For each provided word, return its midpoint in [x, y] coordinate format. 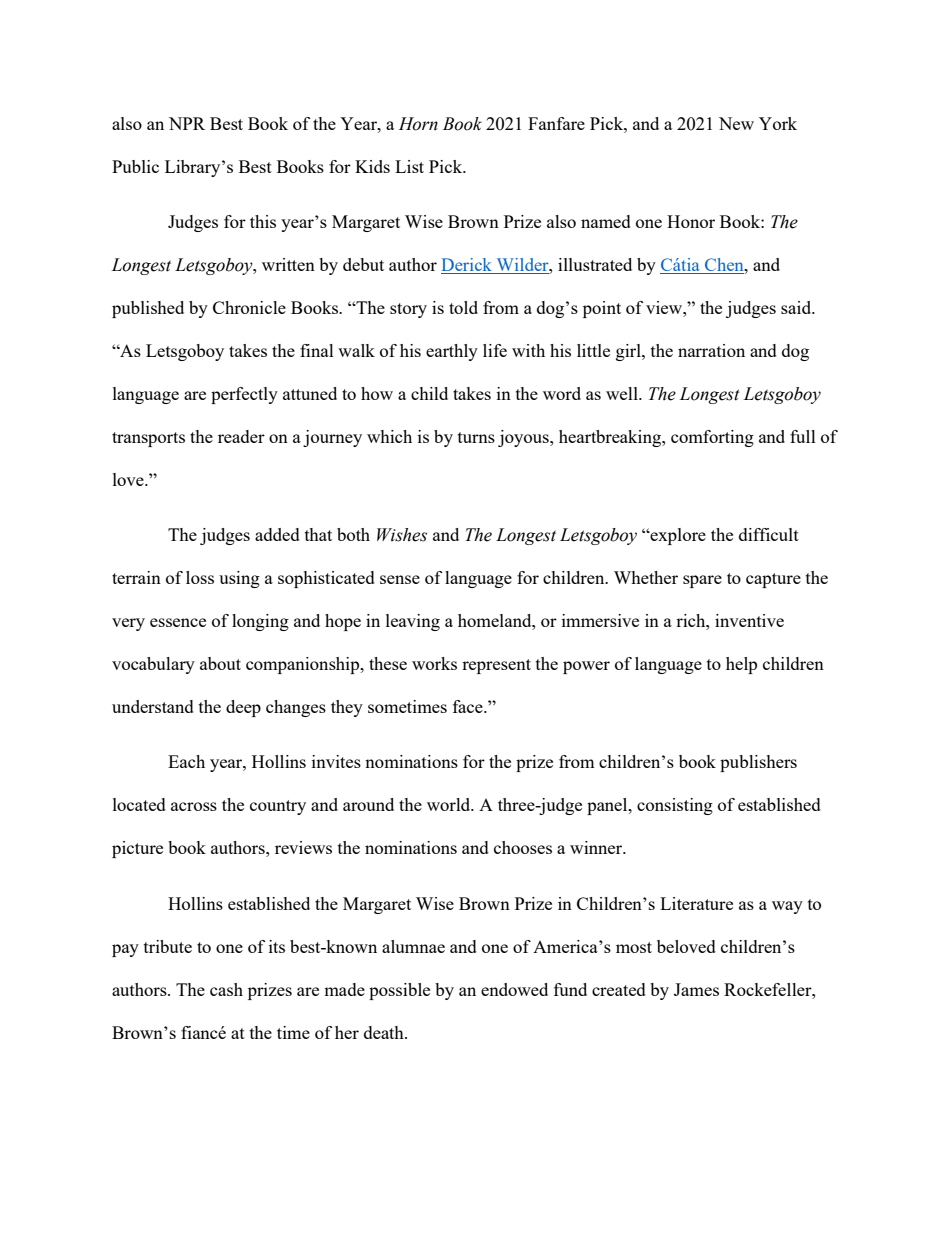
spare [702, 581]
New [736, 123]
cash [226, 989]
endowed [514, 989]
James [696, 989]
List [409, 166]
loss [200, 577]
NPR [187, 123]
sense [400, 579]
